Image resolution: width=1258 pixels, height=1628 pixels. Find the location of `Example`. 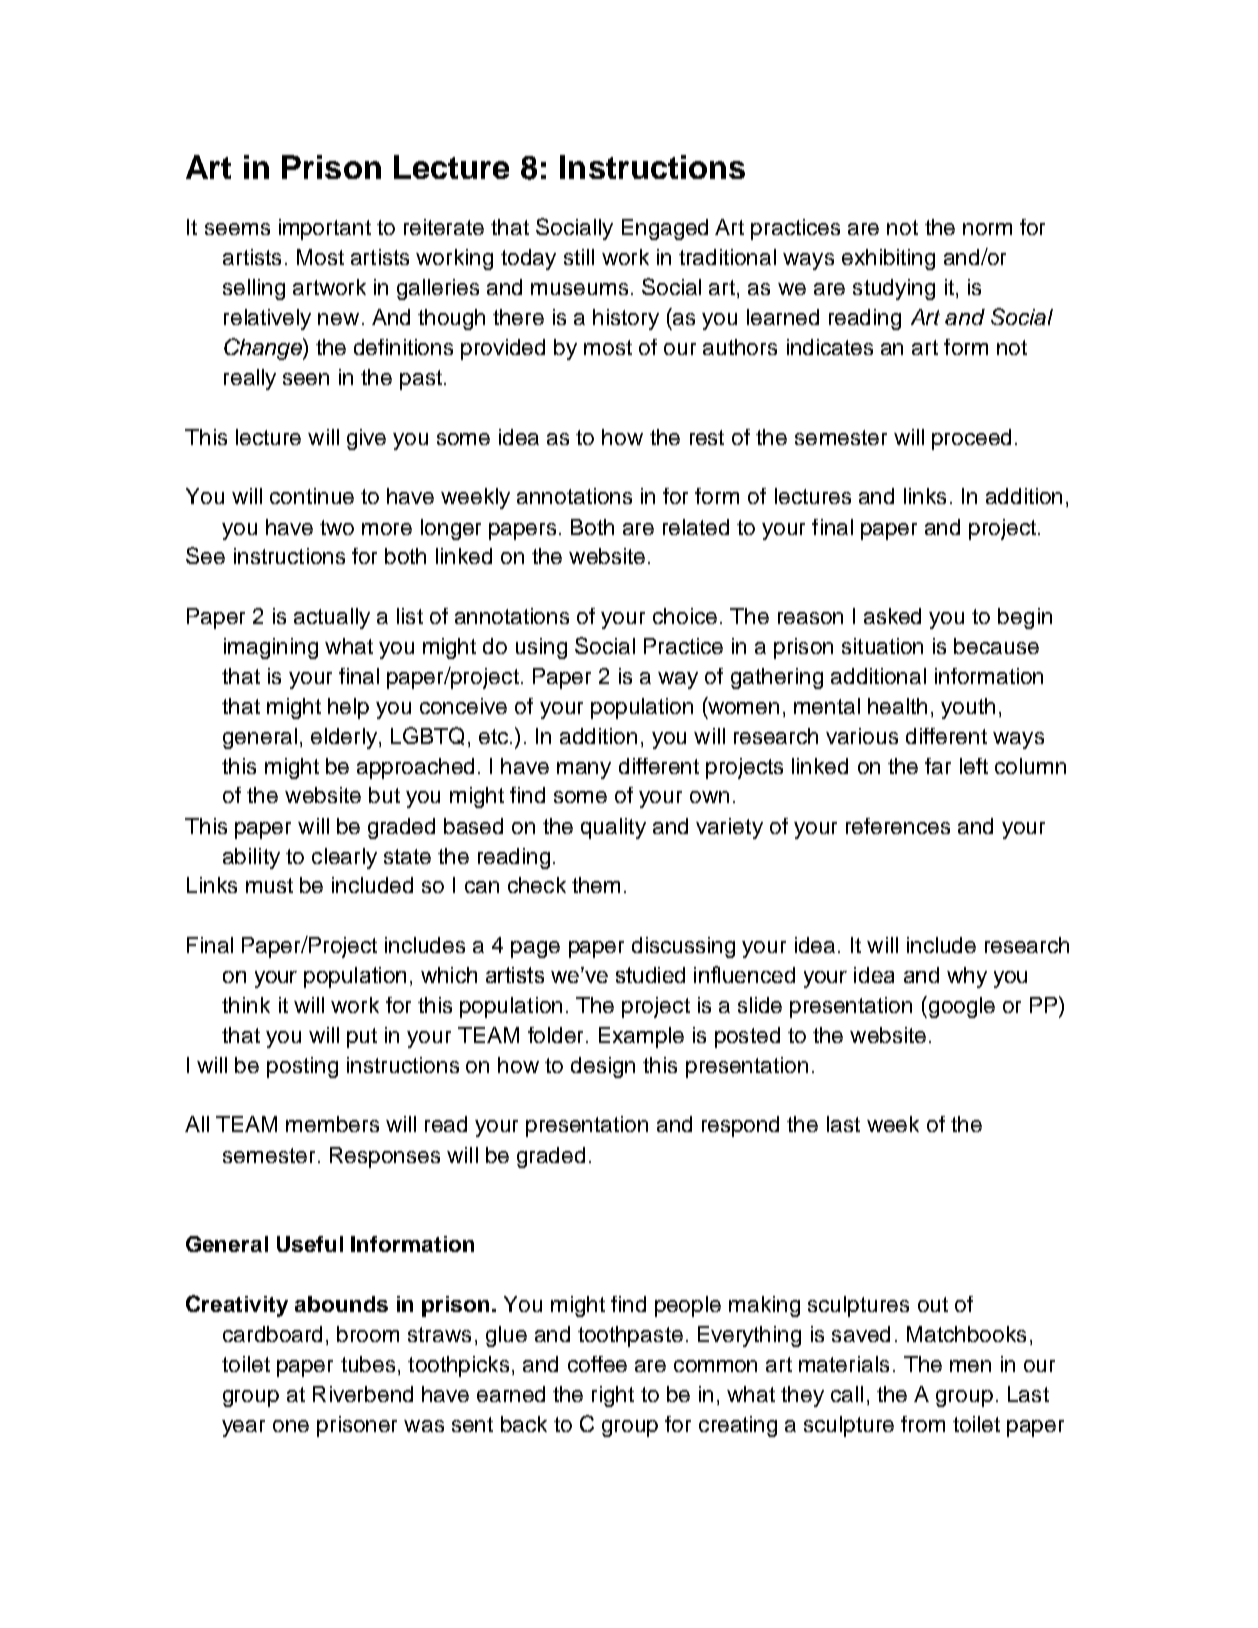

Example is located at coordinates (641, 1037).
